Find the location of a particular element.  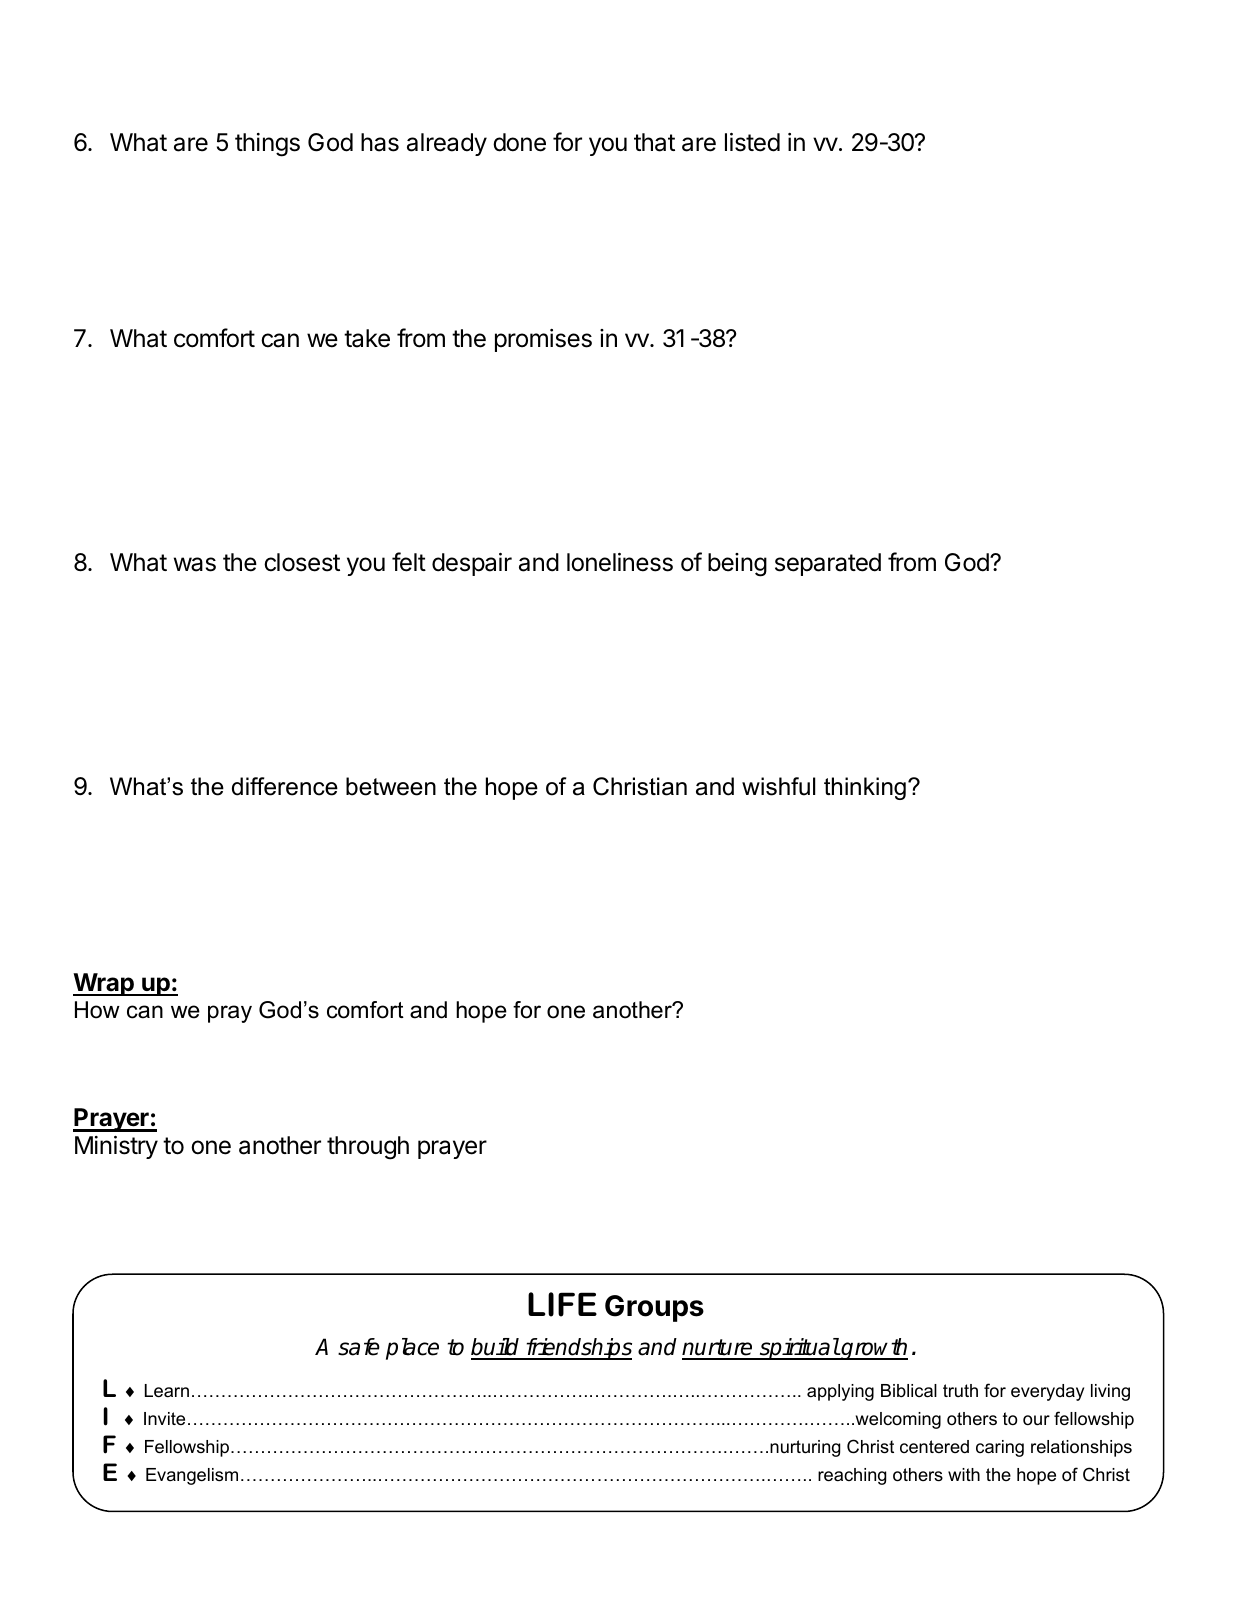

friendships is located at coordinates (577, 1349).
